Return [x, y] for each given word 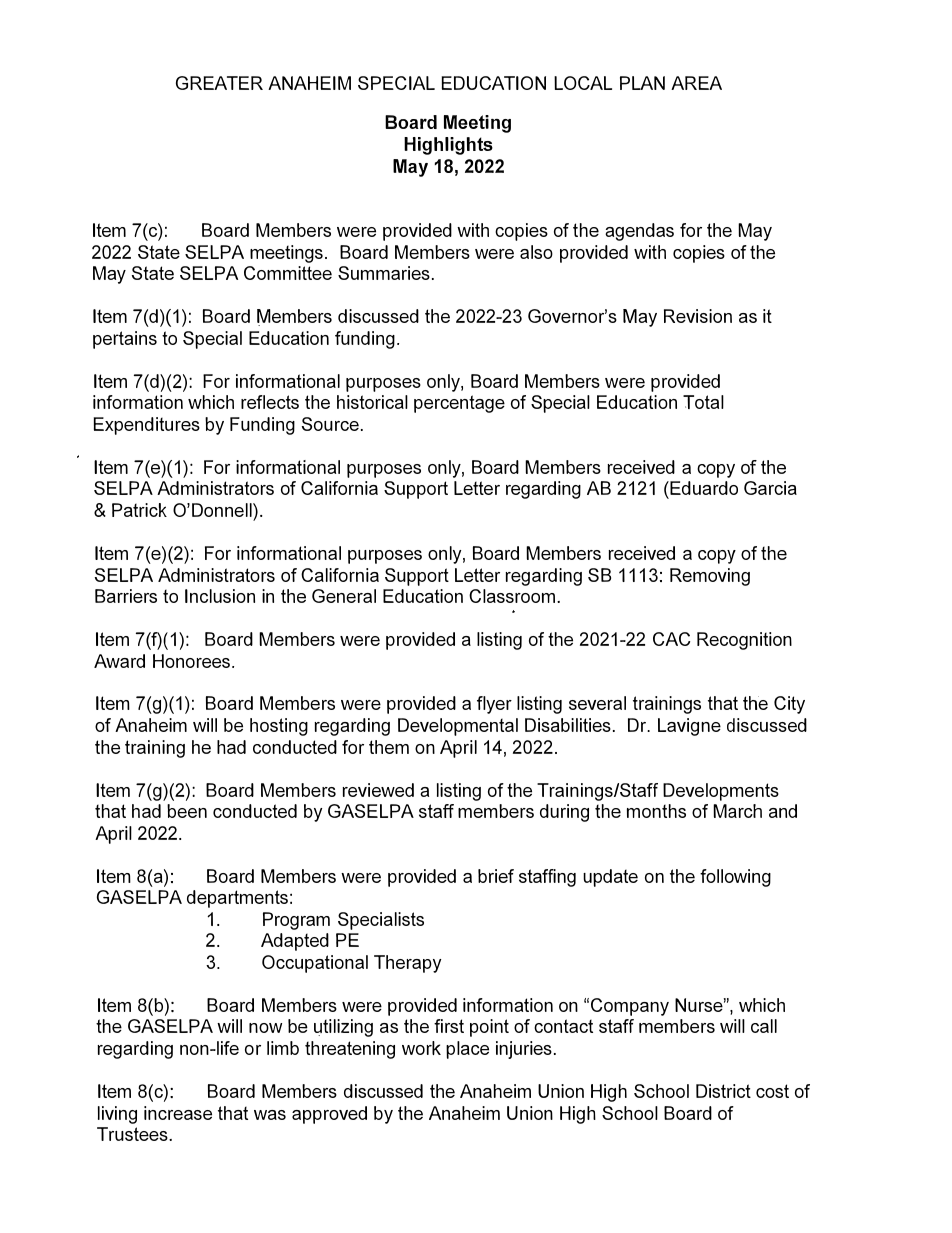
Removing [710, 577]
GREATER [219, 83]
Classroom [513, 596]
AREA [696, 83]
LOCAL [583, 83]
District [723, 1091]
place [467, 1050]
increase [178, 1113]
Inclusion [220, 596]
